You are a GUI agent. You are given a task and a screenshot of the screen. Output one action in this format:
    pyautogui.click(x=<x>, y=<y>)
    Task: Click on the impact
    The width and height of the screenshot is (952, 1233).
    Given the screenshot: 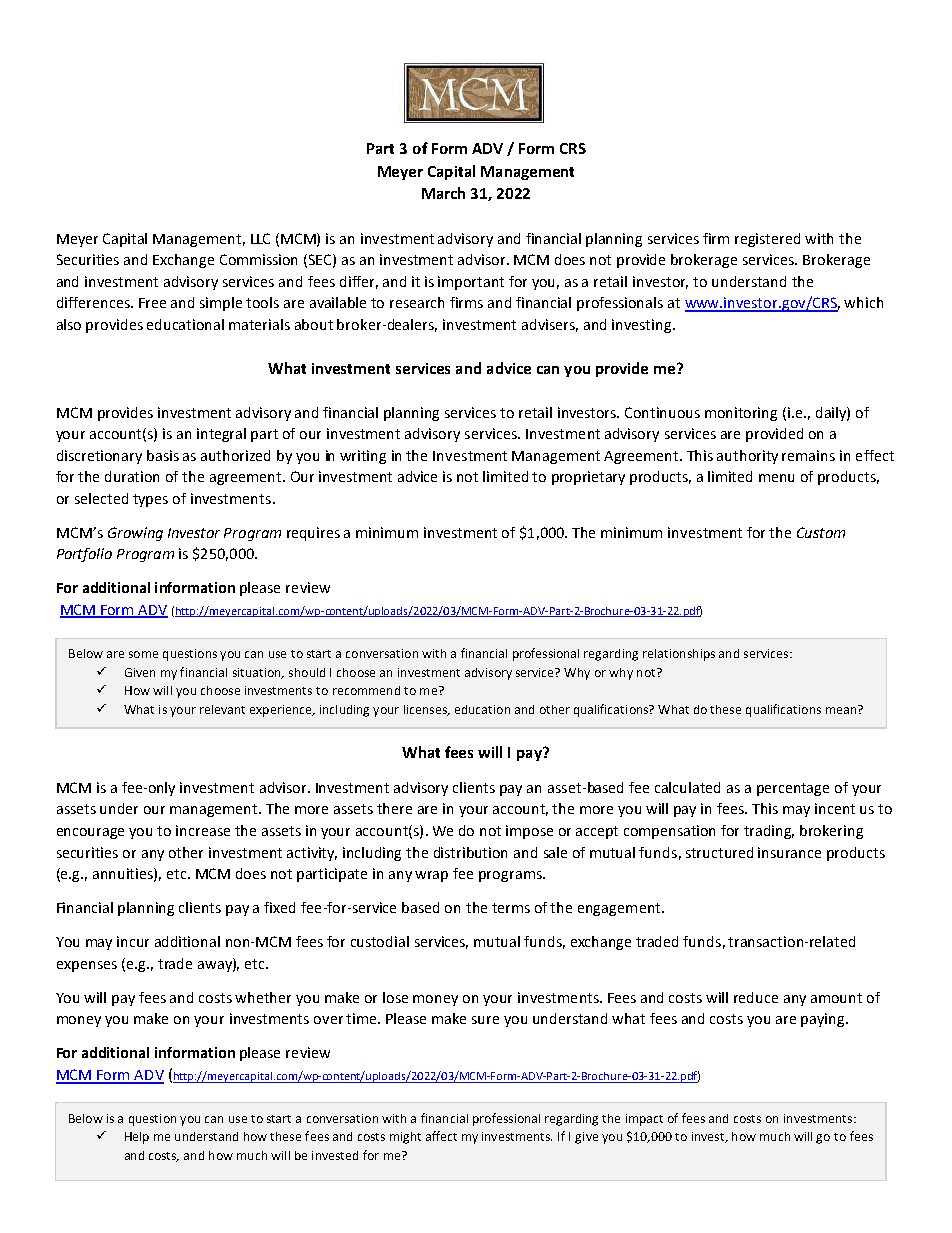 What is the action you would take?
    pyautogui.click(x=644, y=1120)
